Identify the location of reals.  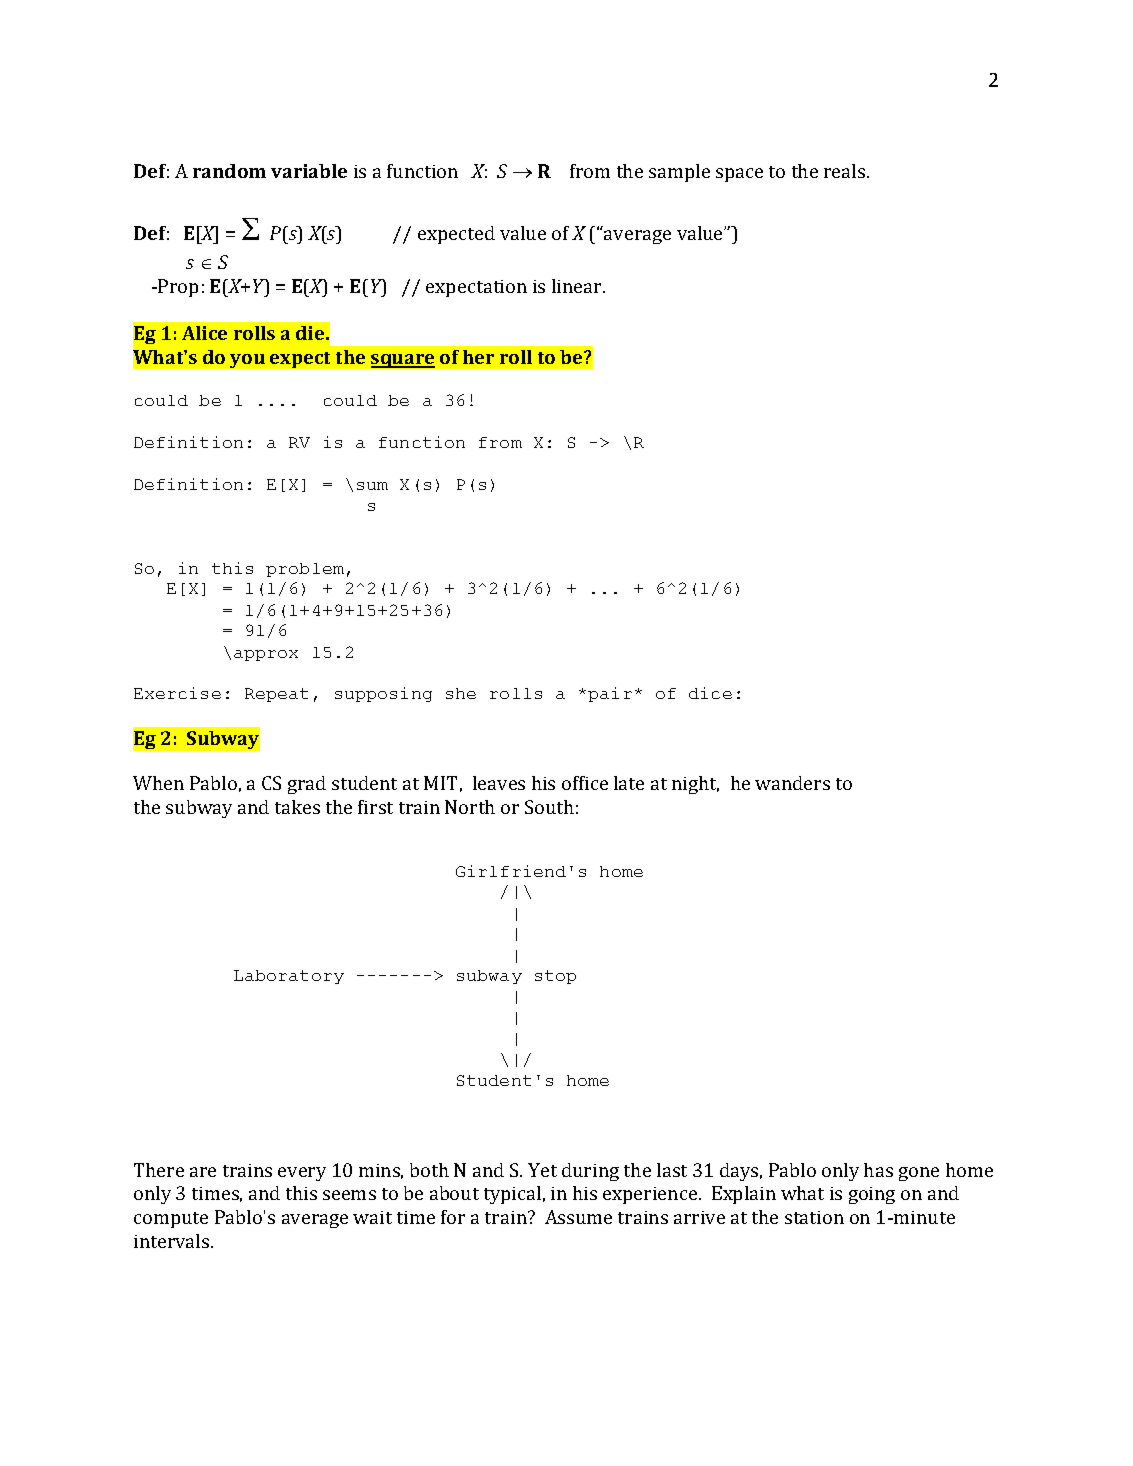
(846, 171).
